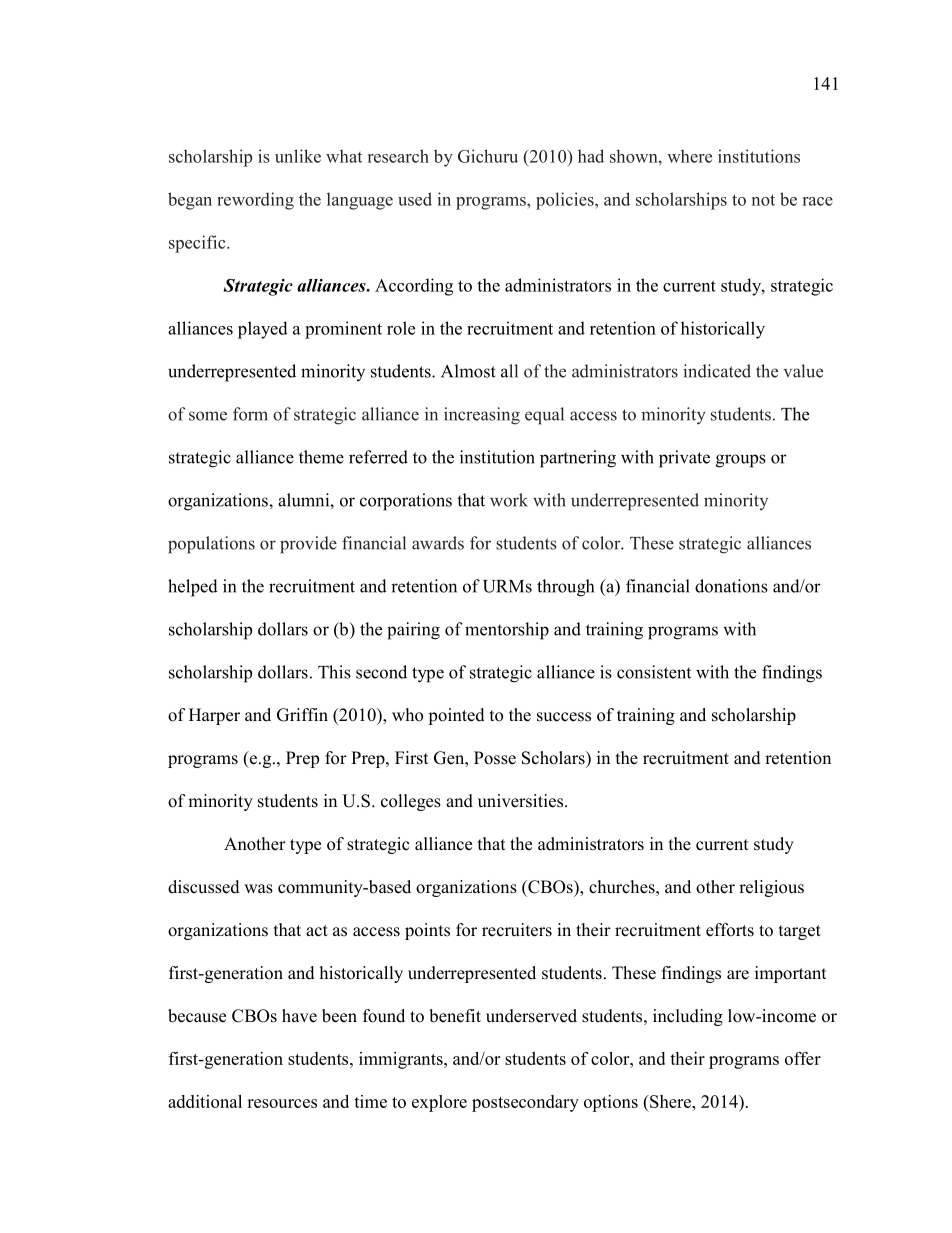 The image size is (952, 1233). What do you see at coordinates (566, 201) in the page?
I see `policies` at bounding box center [566, 201].
